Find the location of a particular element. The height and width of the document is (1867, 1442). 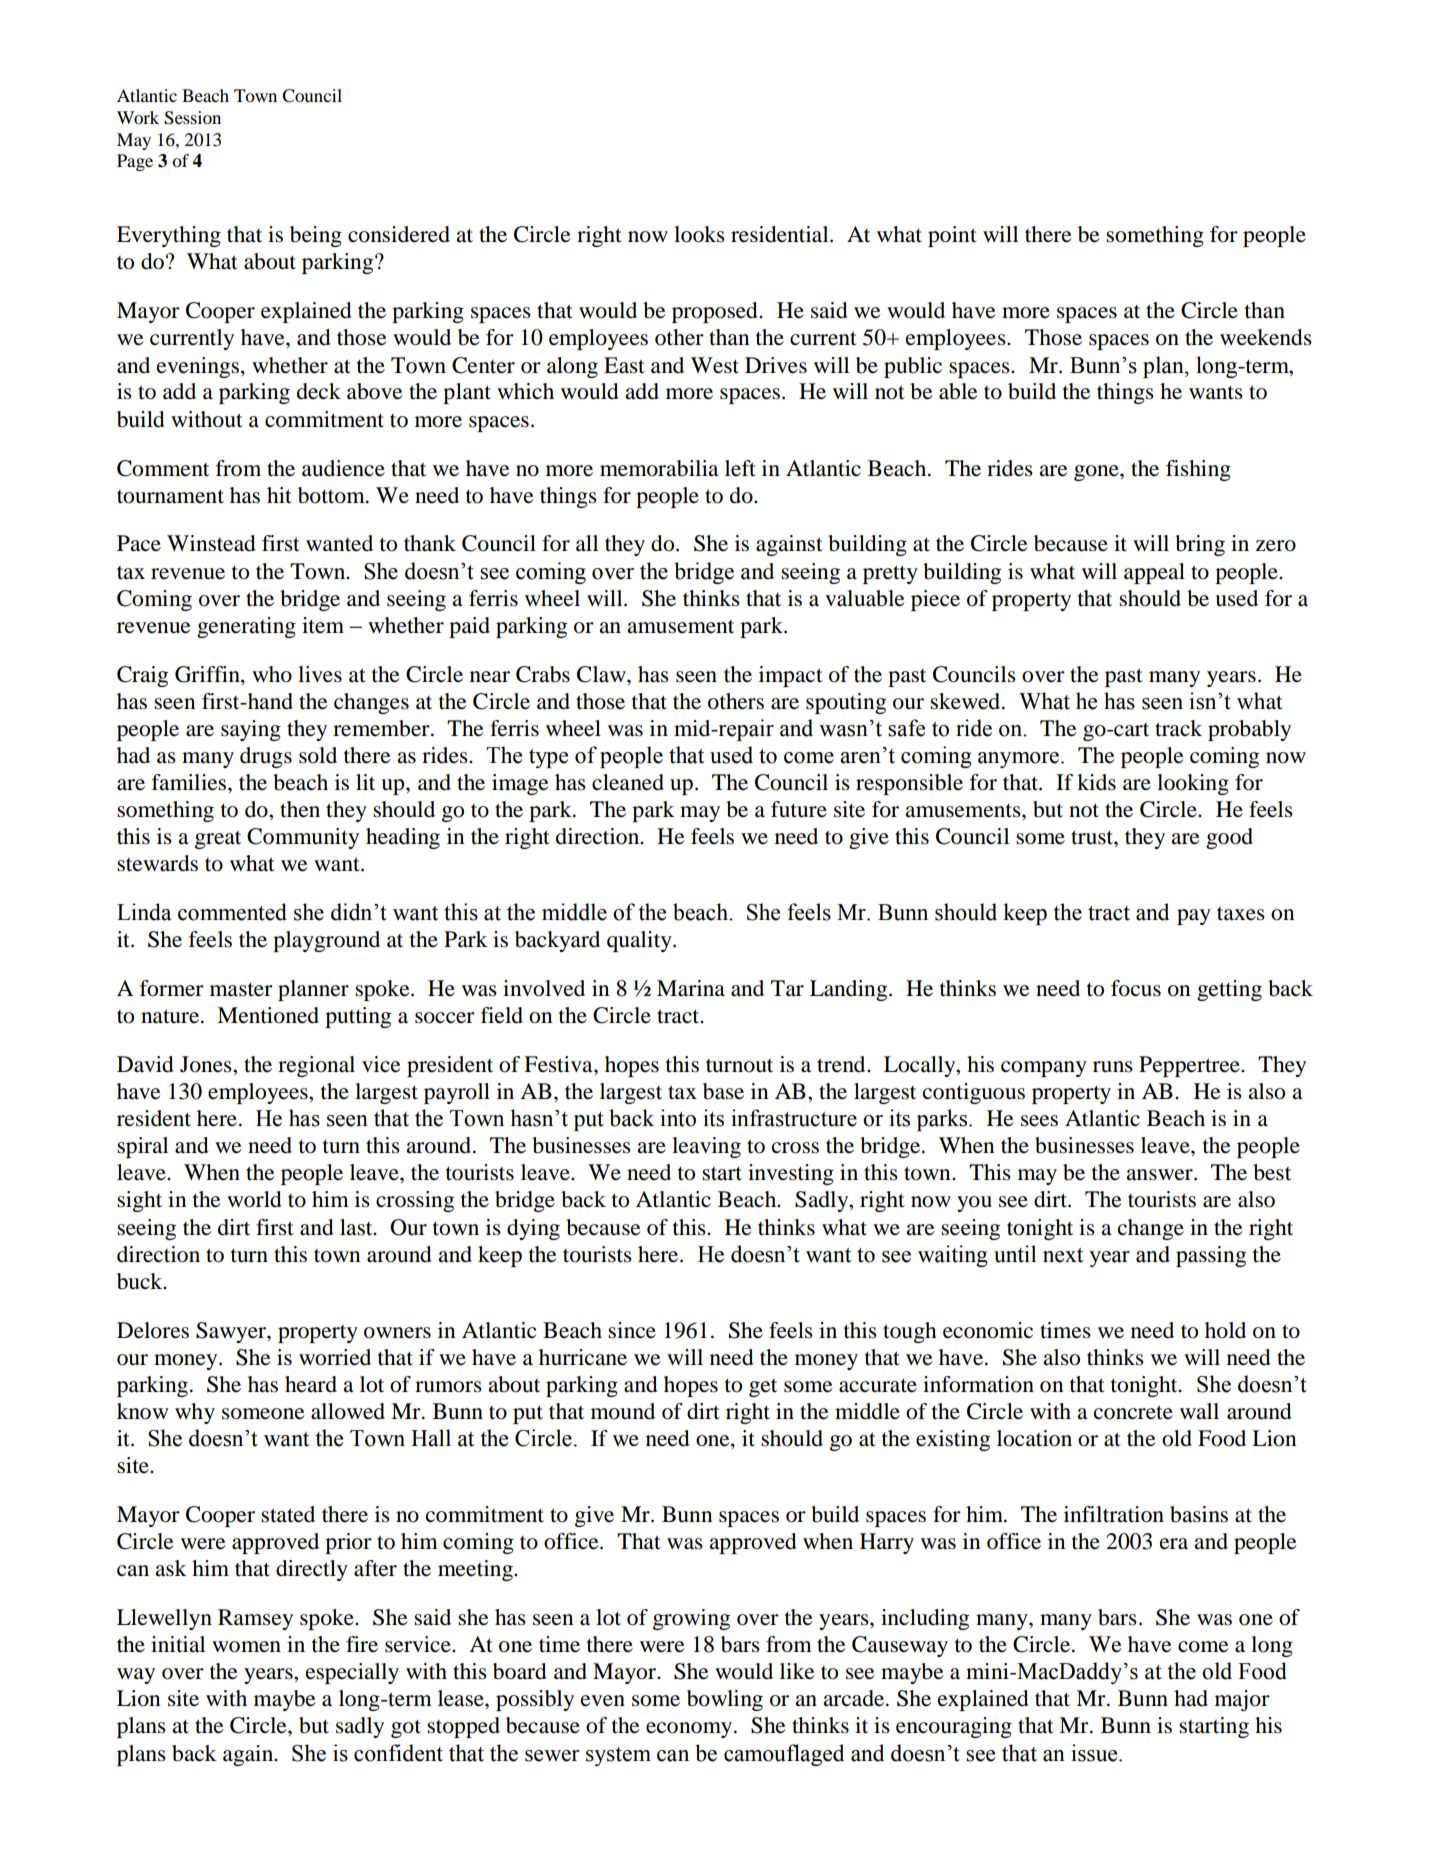

looks is located at coordinates (699, 234).
